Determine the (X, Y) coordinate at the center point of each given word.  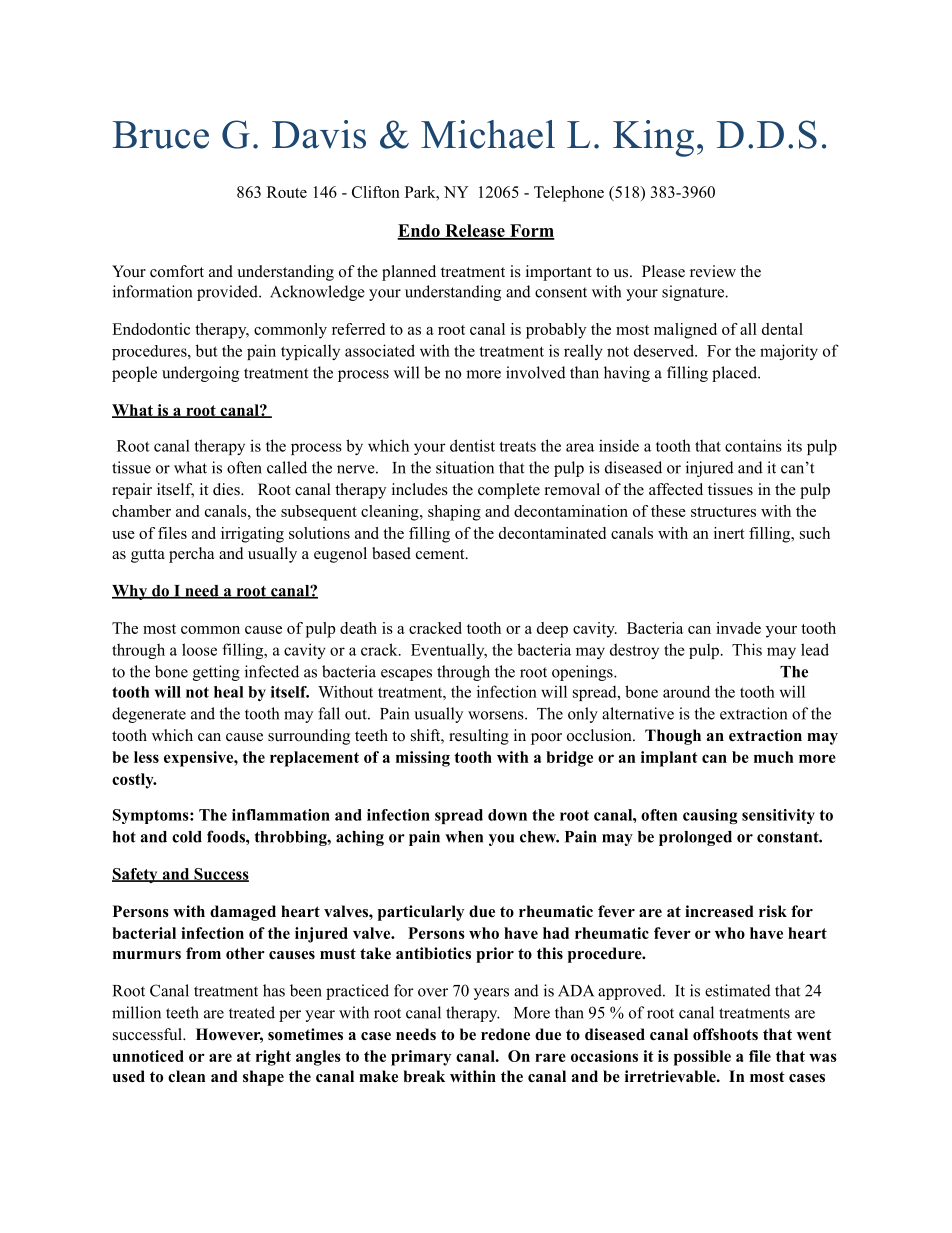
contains (753, 445)
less (146, 757)
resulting (479, 737)
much (773, 757)
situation (465, 467)
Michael (488, 134)
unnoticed (148, 1056)
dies (227, 489)
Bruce (161, 135)
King (653, 138)
